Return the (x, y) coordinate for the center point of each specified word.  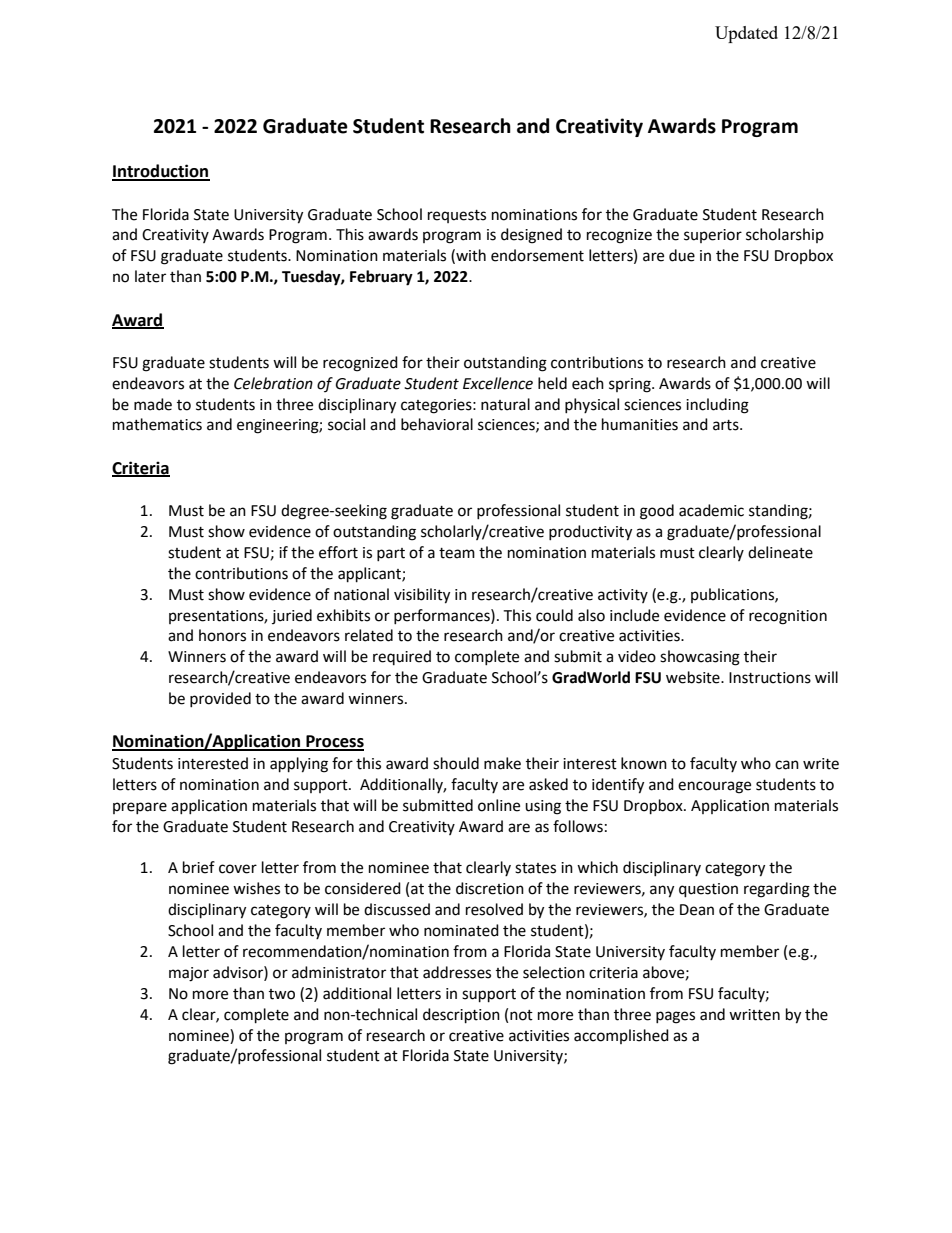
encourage (714, 787)
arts (727, 425)
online (499, 805)
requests (457, 216)
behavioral (437, 424)
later (150, 276)
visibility (422, 596)
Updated (746, 34)
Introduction (161, 172)
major (189, 974)
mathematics (157, 424)
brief (199, 867)
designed (531, 236)
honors (222, 635)
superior (713, 236)
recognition (788, 617)
